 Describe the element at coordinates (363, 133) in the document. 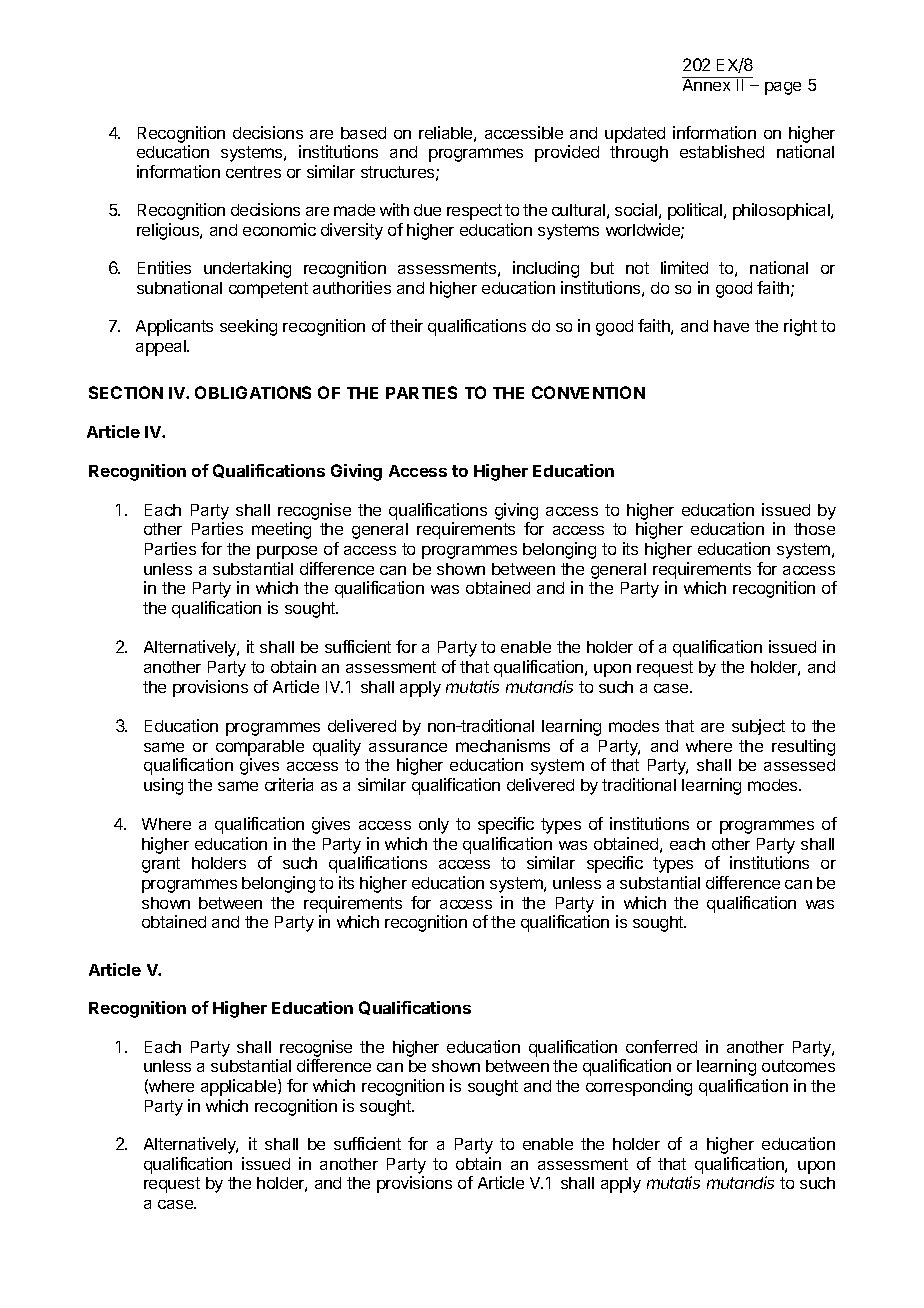

I see `based` at that location.
